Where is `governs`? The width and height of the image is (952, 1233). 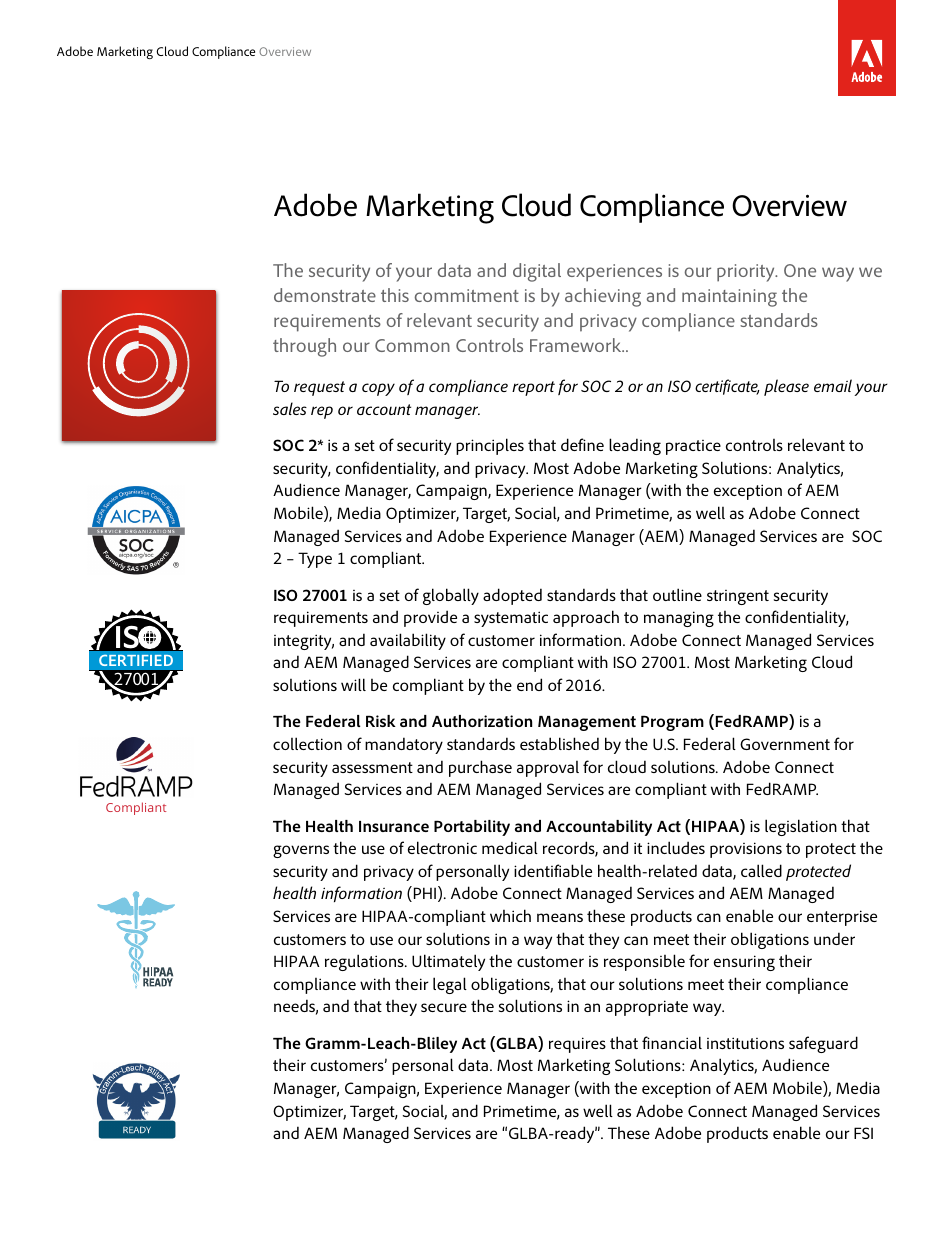
governs is located at coordinates (301, 851).
